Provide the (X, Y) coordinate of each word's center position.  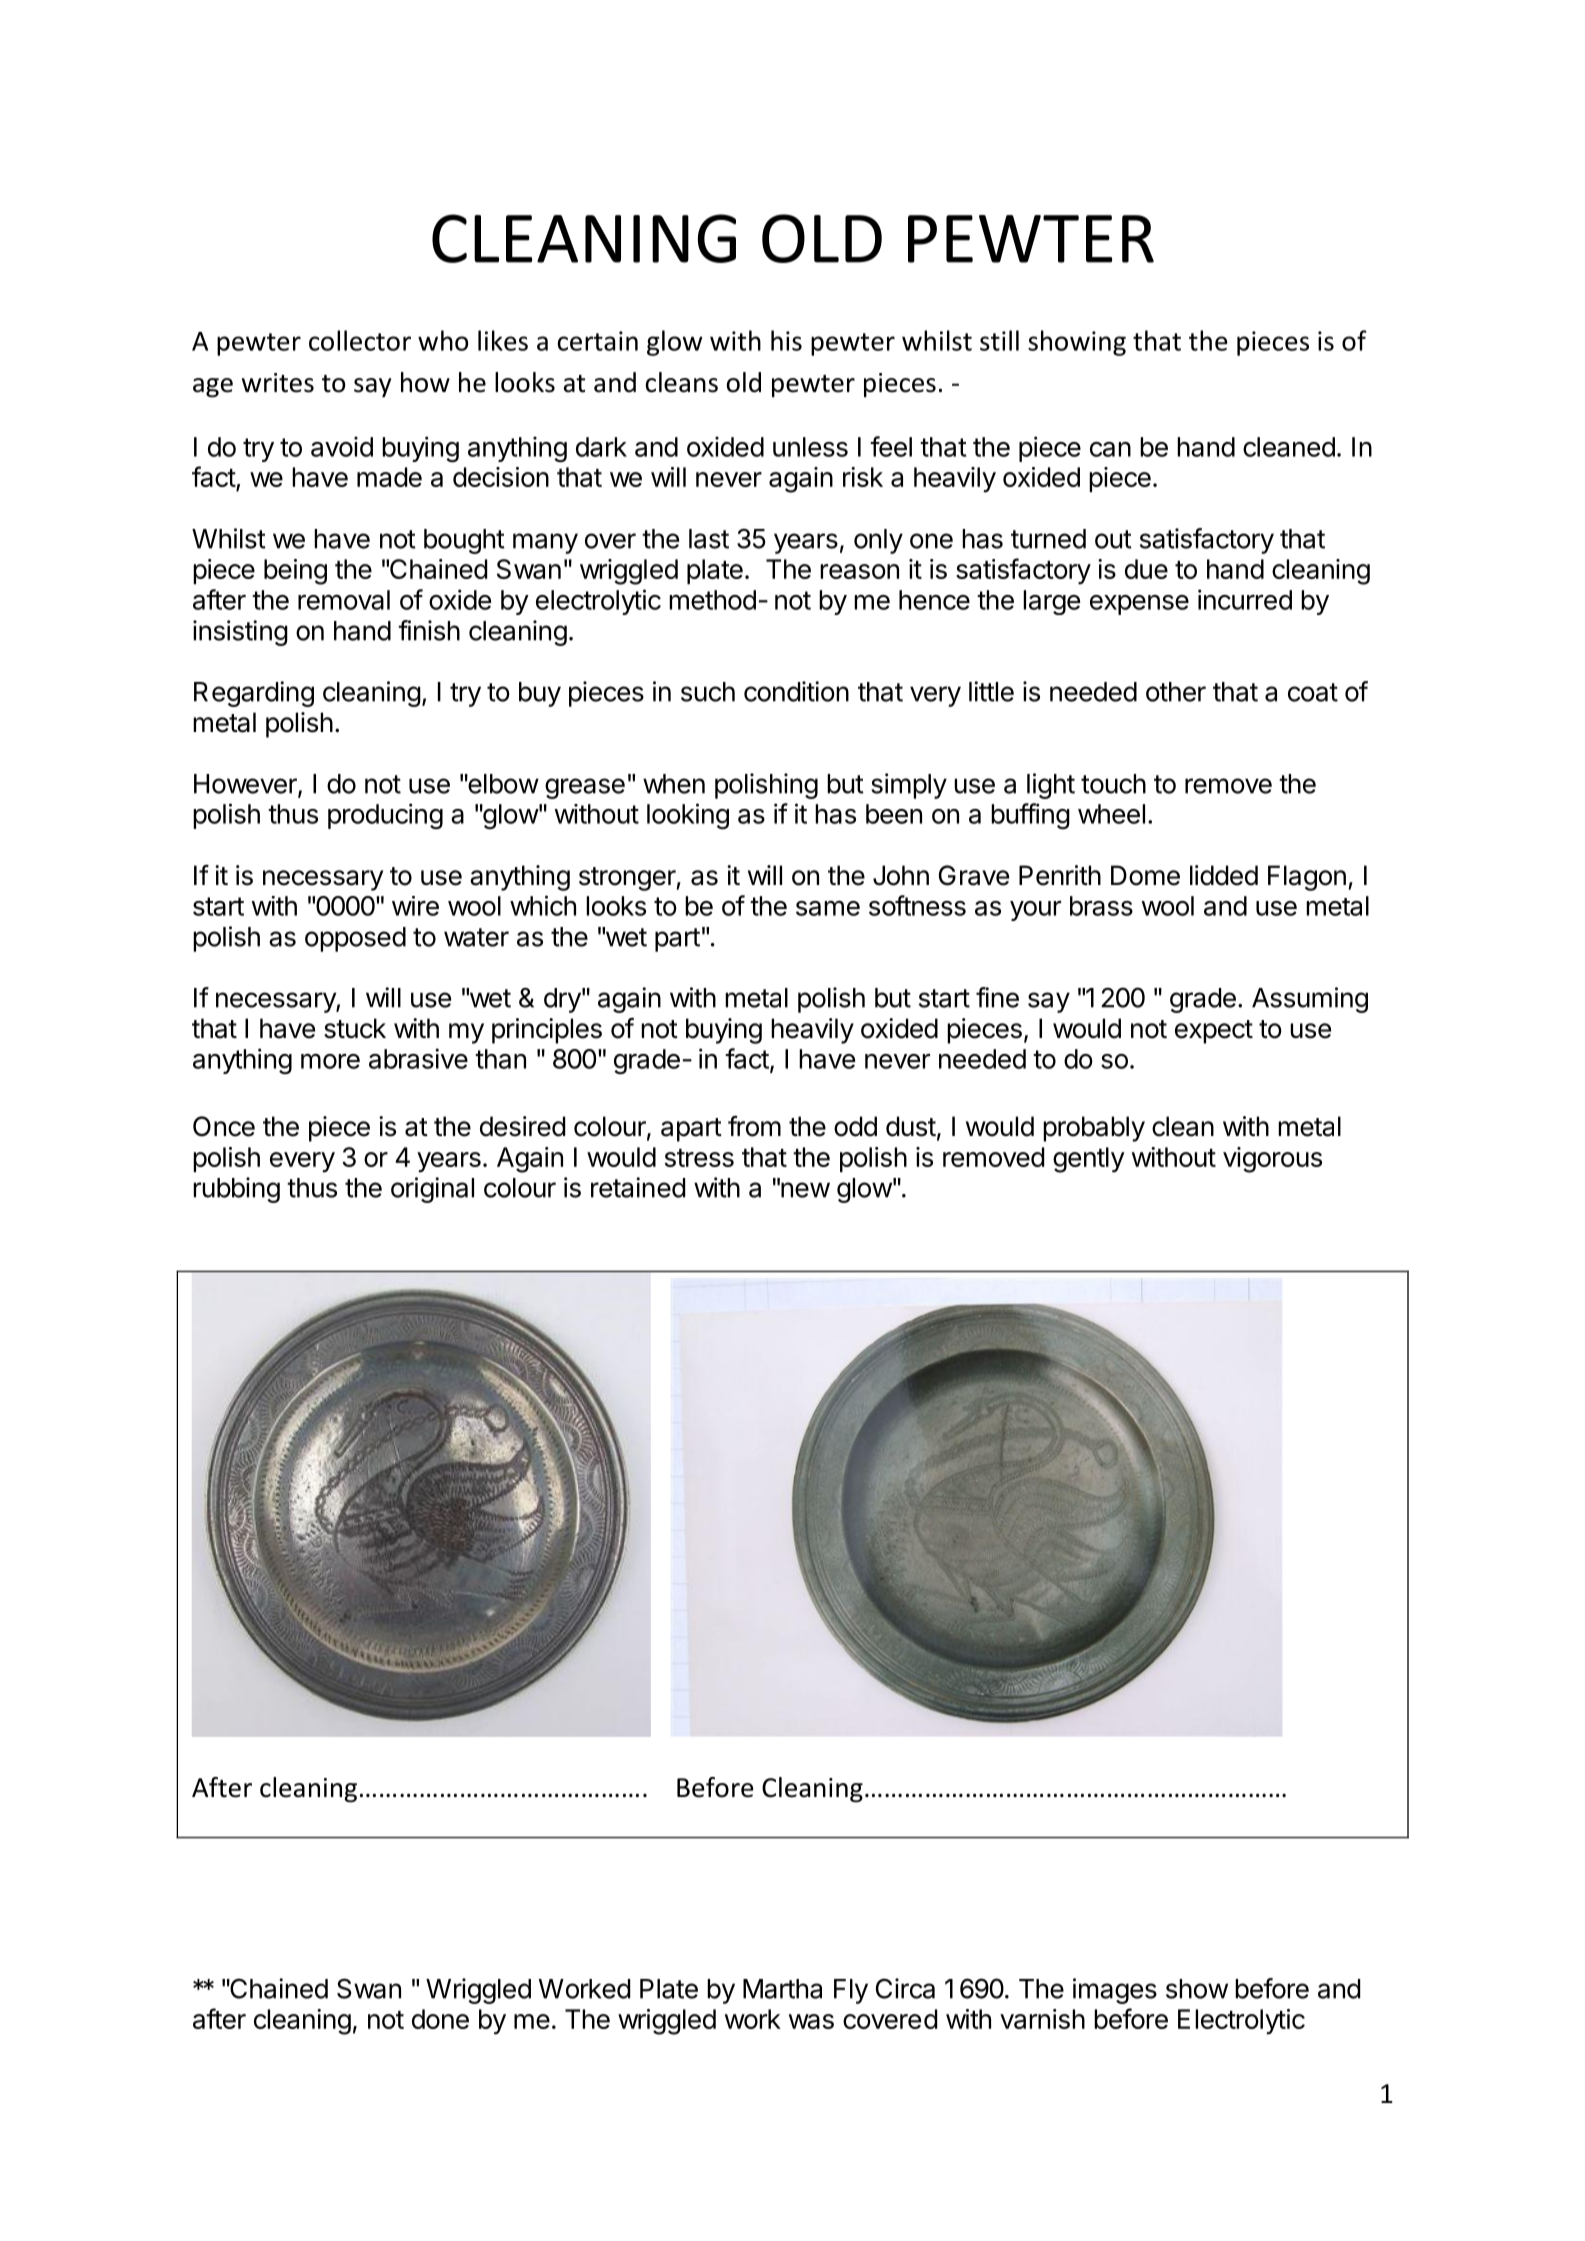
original (432, 1190)
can (1110, 449)
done (440, 2019)
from (754, 1126)
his (786, 340)
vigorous (1272, 1160)
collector (360, 340)
